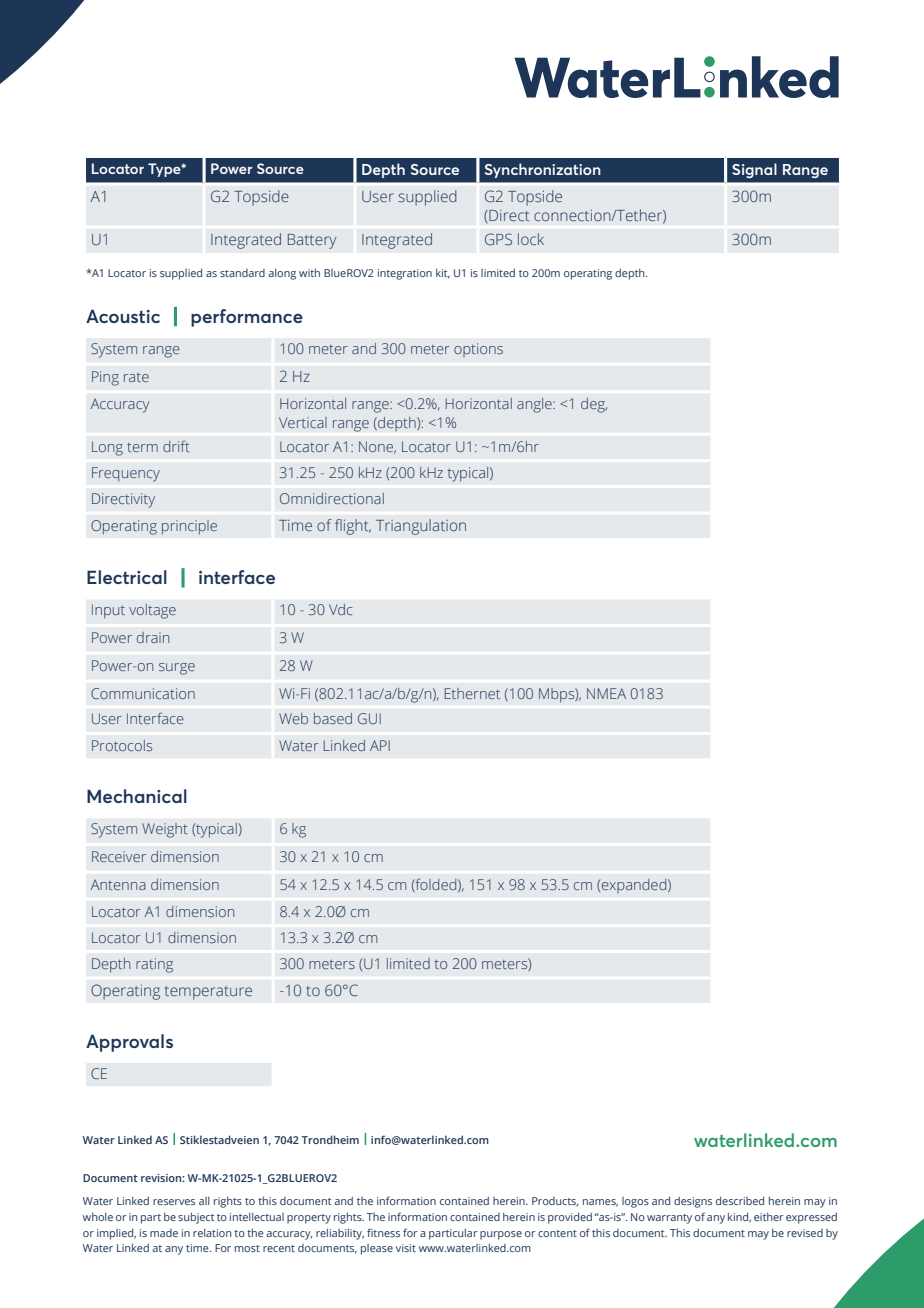  What do you see at coordinates (498, 239) in the document?
I see `GPS` at bounding box center [498, 239].
